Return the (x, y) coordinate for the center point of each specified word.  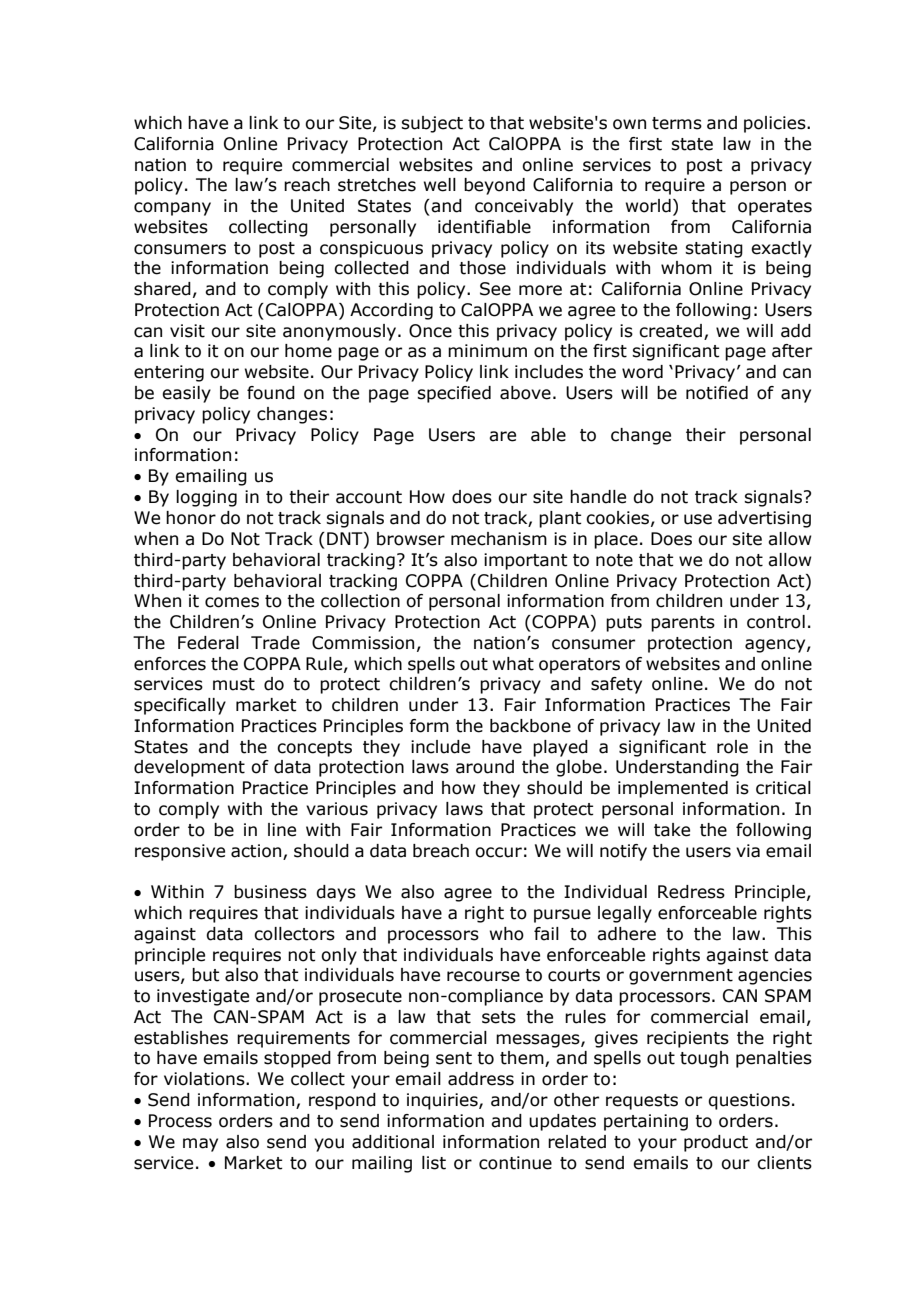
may (200, 1145)
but (206, 975)
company (172, 209)
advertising (764, 519)
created (670, 331)
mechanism (499, 539)
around (485, 767)
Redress (691, 892)
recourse (483, 976)
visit (187, 331)
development (189, 768)
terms (677, 123)
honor (191, 518)
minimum (487, 351)
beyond (494, 186)
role (732, 747)
